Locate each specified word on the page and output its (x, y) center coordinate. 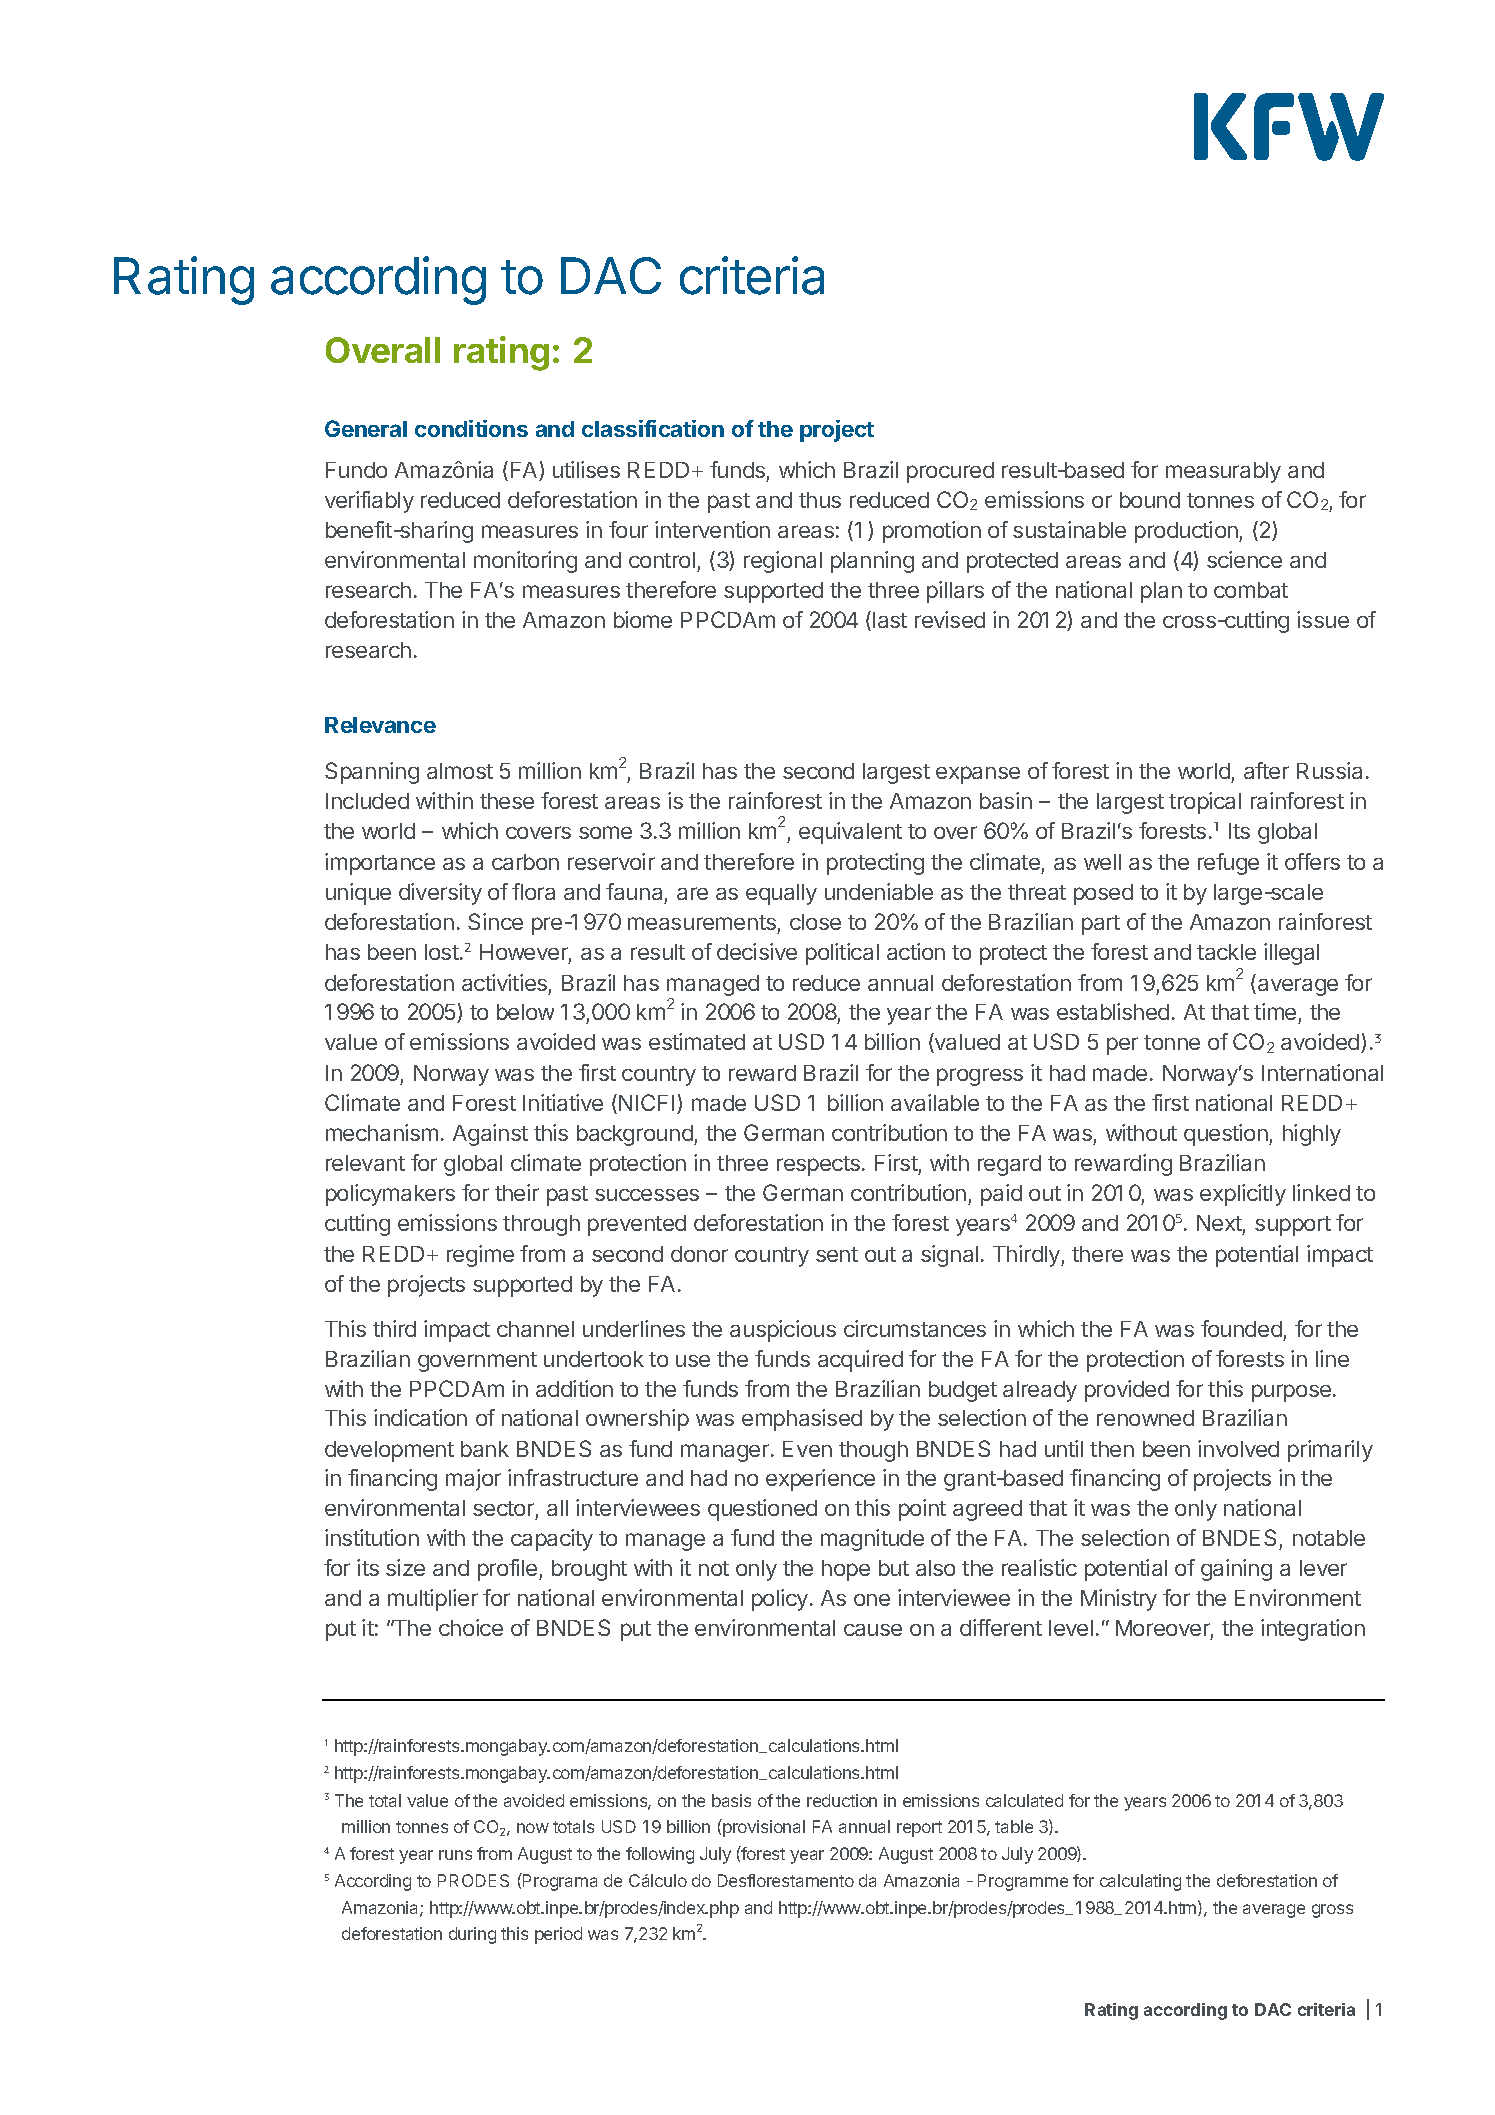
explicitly (1243, 1195)
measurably (1223, 472)
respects (818, 1166)
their (517, 1192)
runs (455, 1855)
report (919, 1829)
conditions (471, 428)
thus (820, 500)
